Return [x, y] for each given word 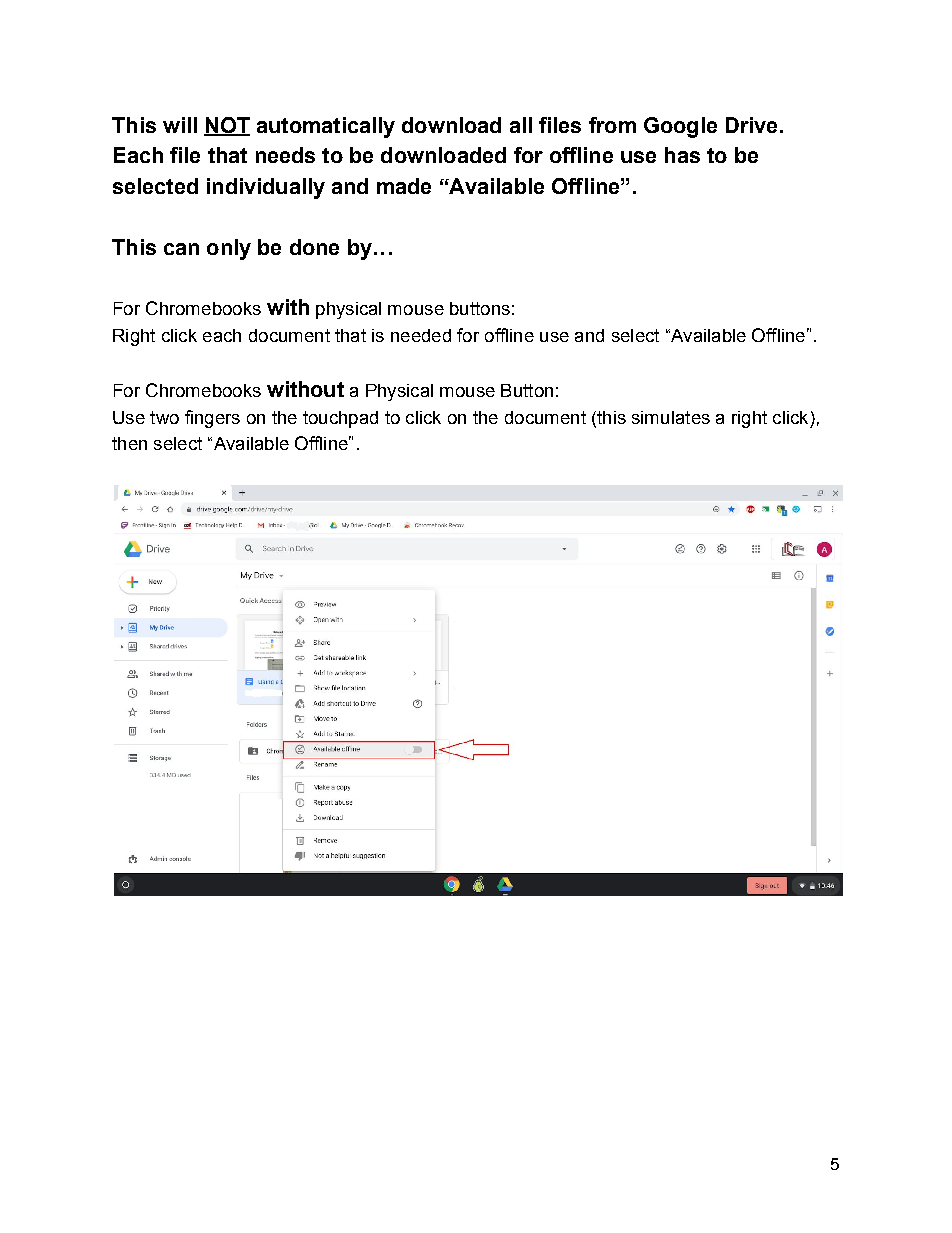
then [129, 443]
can [181, 249]
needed [421, 335]
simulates [671, 417]
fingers [212, 419]
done [314, 247]
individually [266, 188]
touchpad [340, 419]
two [164, 417]
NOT [227, 126]
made [404, 186]
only [229, 249]
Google [680, 127]
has [682, 155]
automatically [326, 127]
